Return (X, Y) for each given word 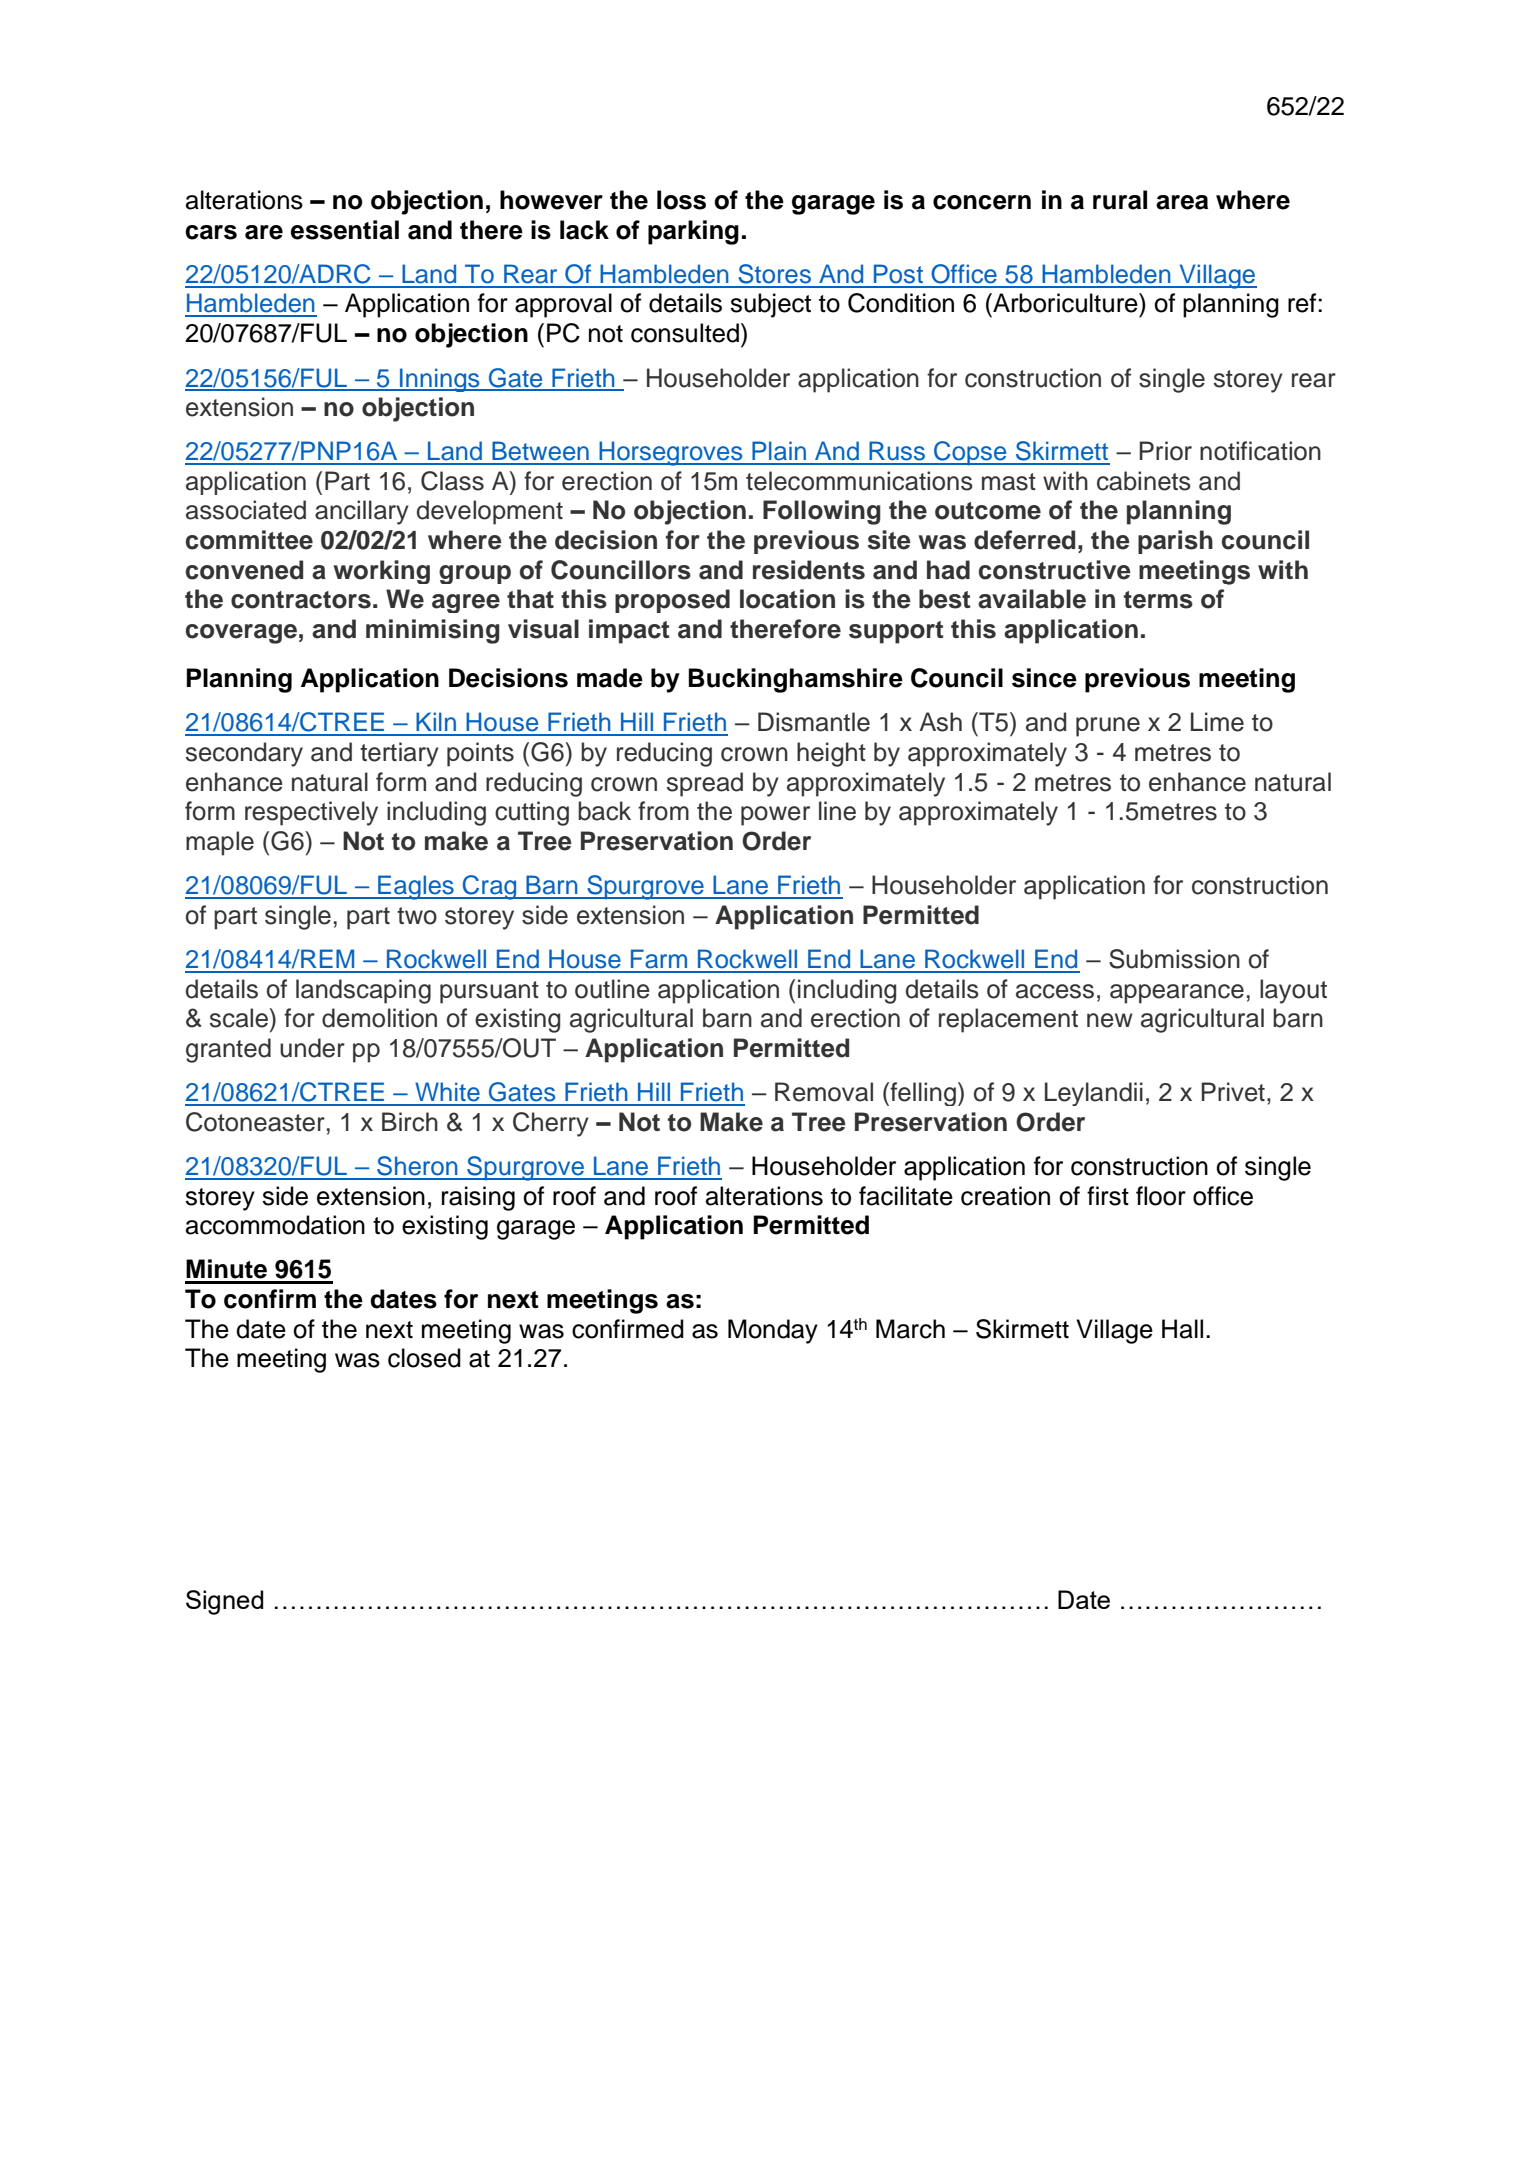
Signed (224, 1602)
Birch (410, 1122)
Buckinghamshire (796, 680)
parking (693, 232)
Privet (1233, 1092)
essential (345, 230)
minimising (433, 631)
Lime (1217, 722)
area (1182, 202)
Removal (824, 1092)
